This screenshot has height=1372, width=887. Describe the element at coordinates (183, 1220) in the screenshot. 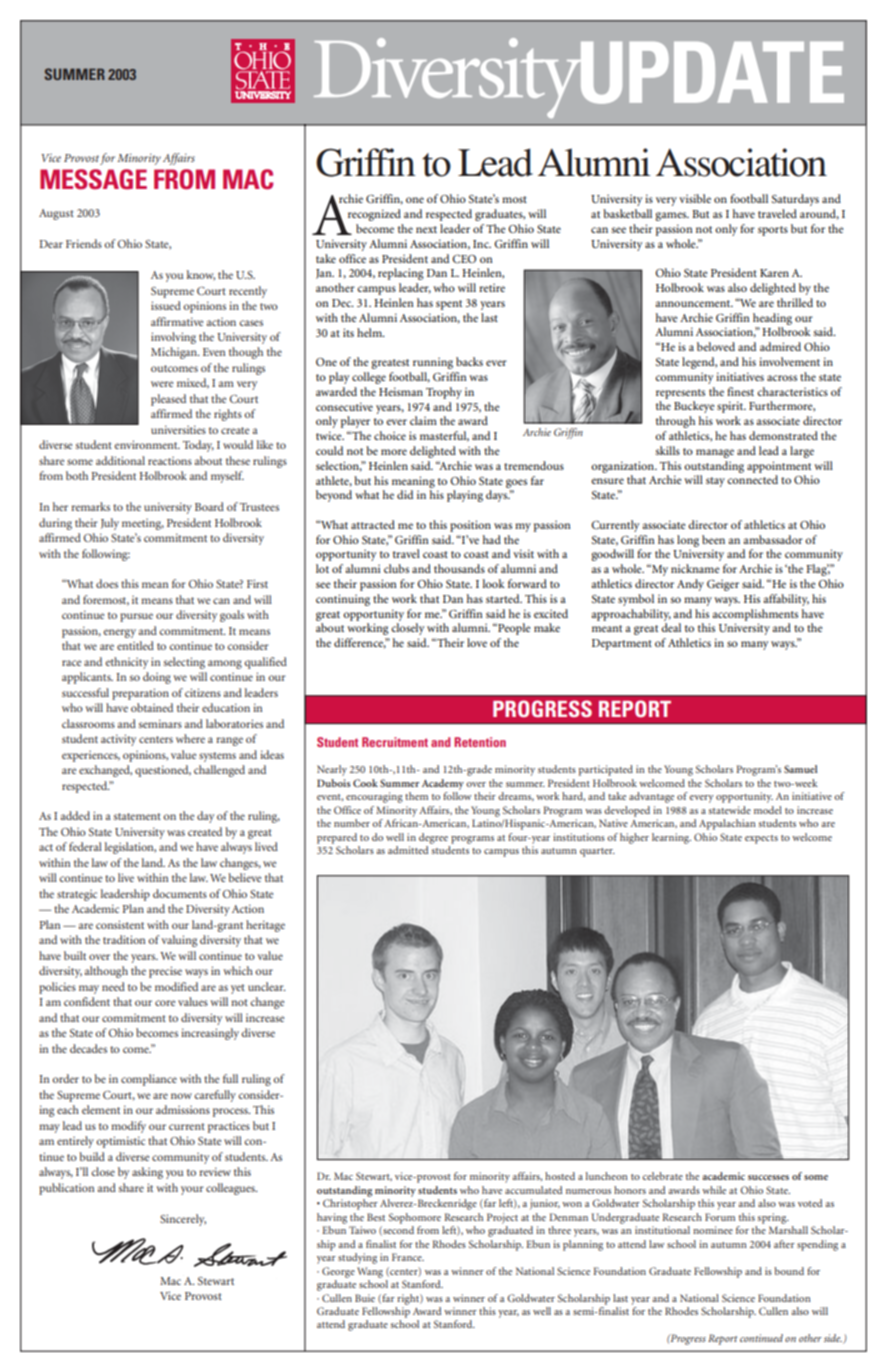

I see `Sincerely` at that location.
